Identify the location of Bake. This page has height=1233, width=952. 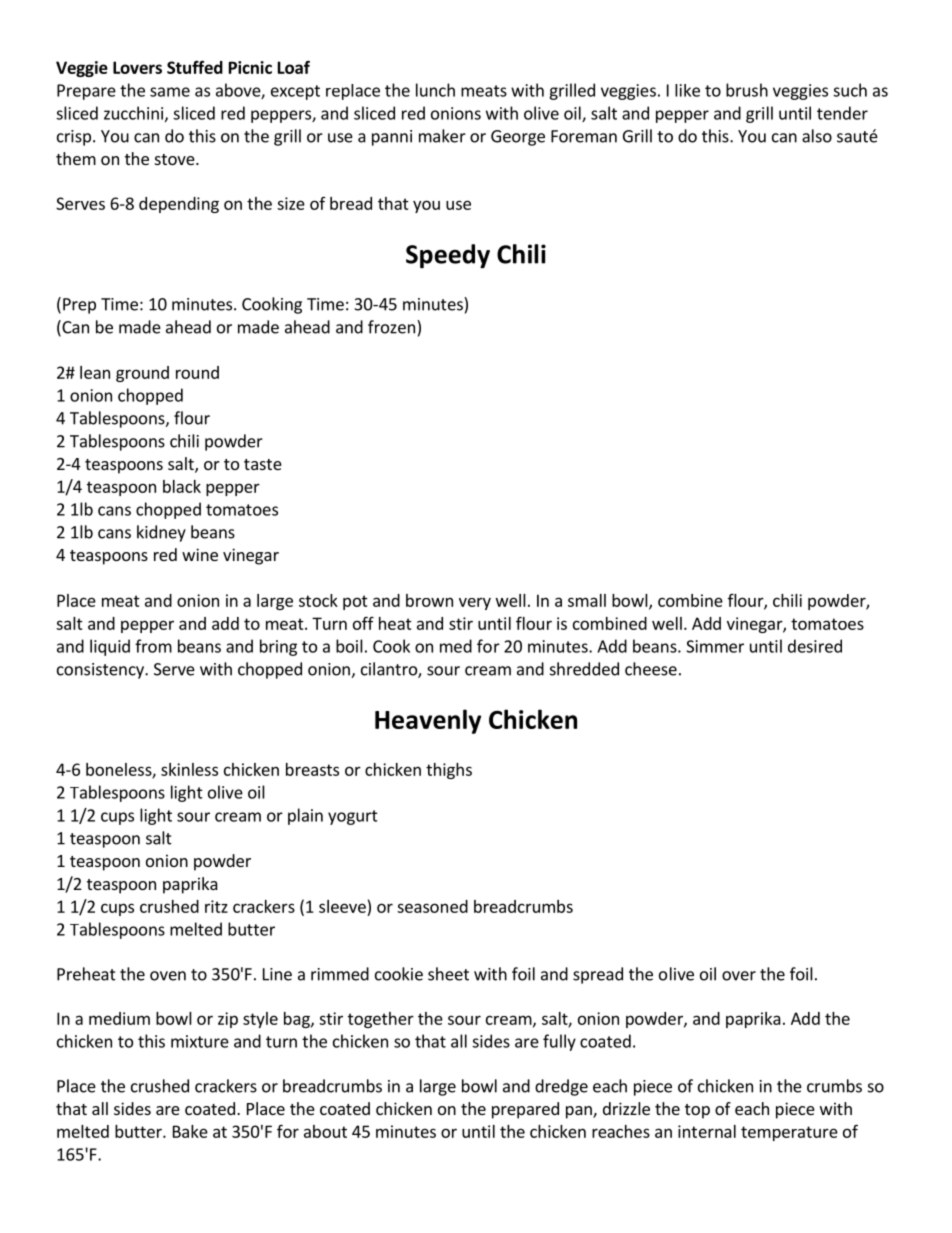
(190, 1131).
